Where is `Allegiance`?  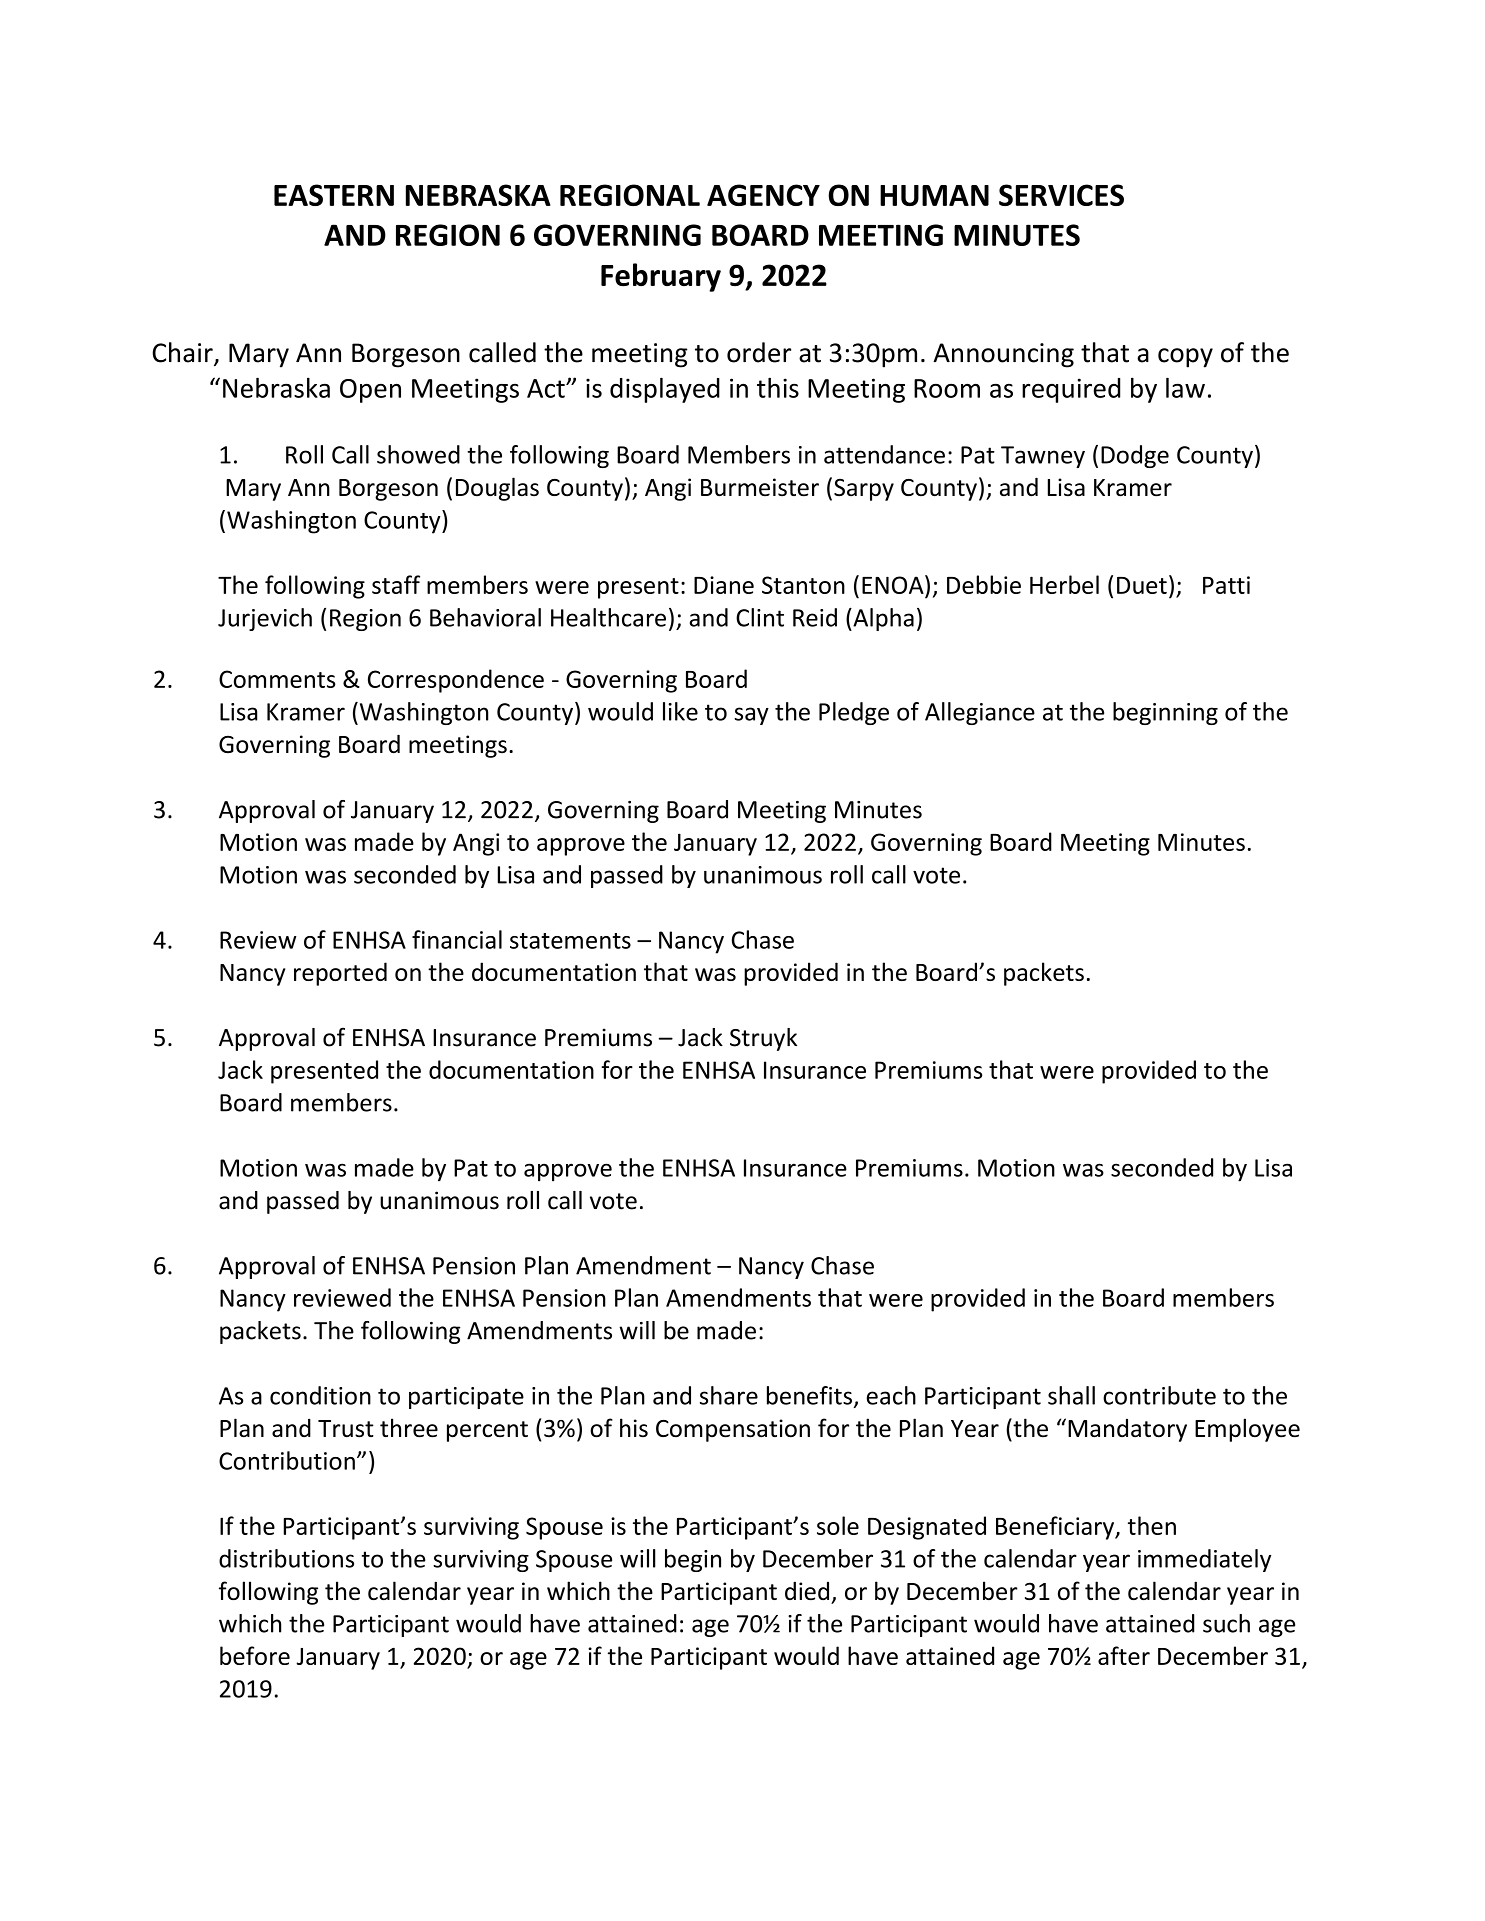 Allegiance is located at coordinates (980, 713).
